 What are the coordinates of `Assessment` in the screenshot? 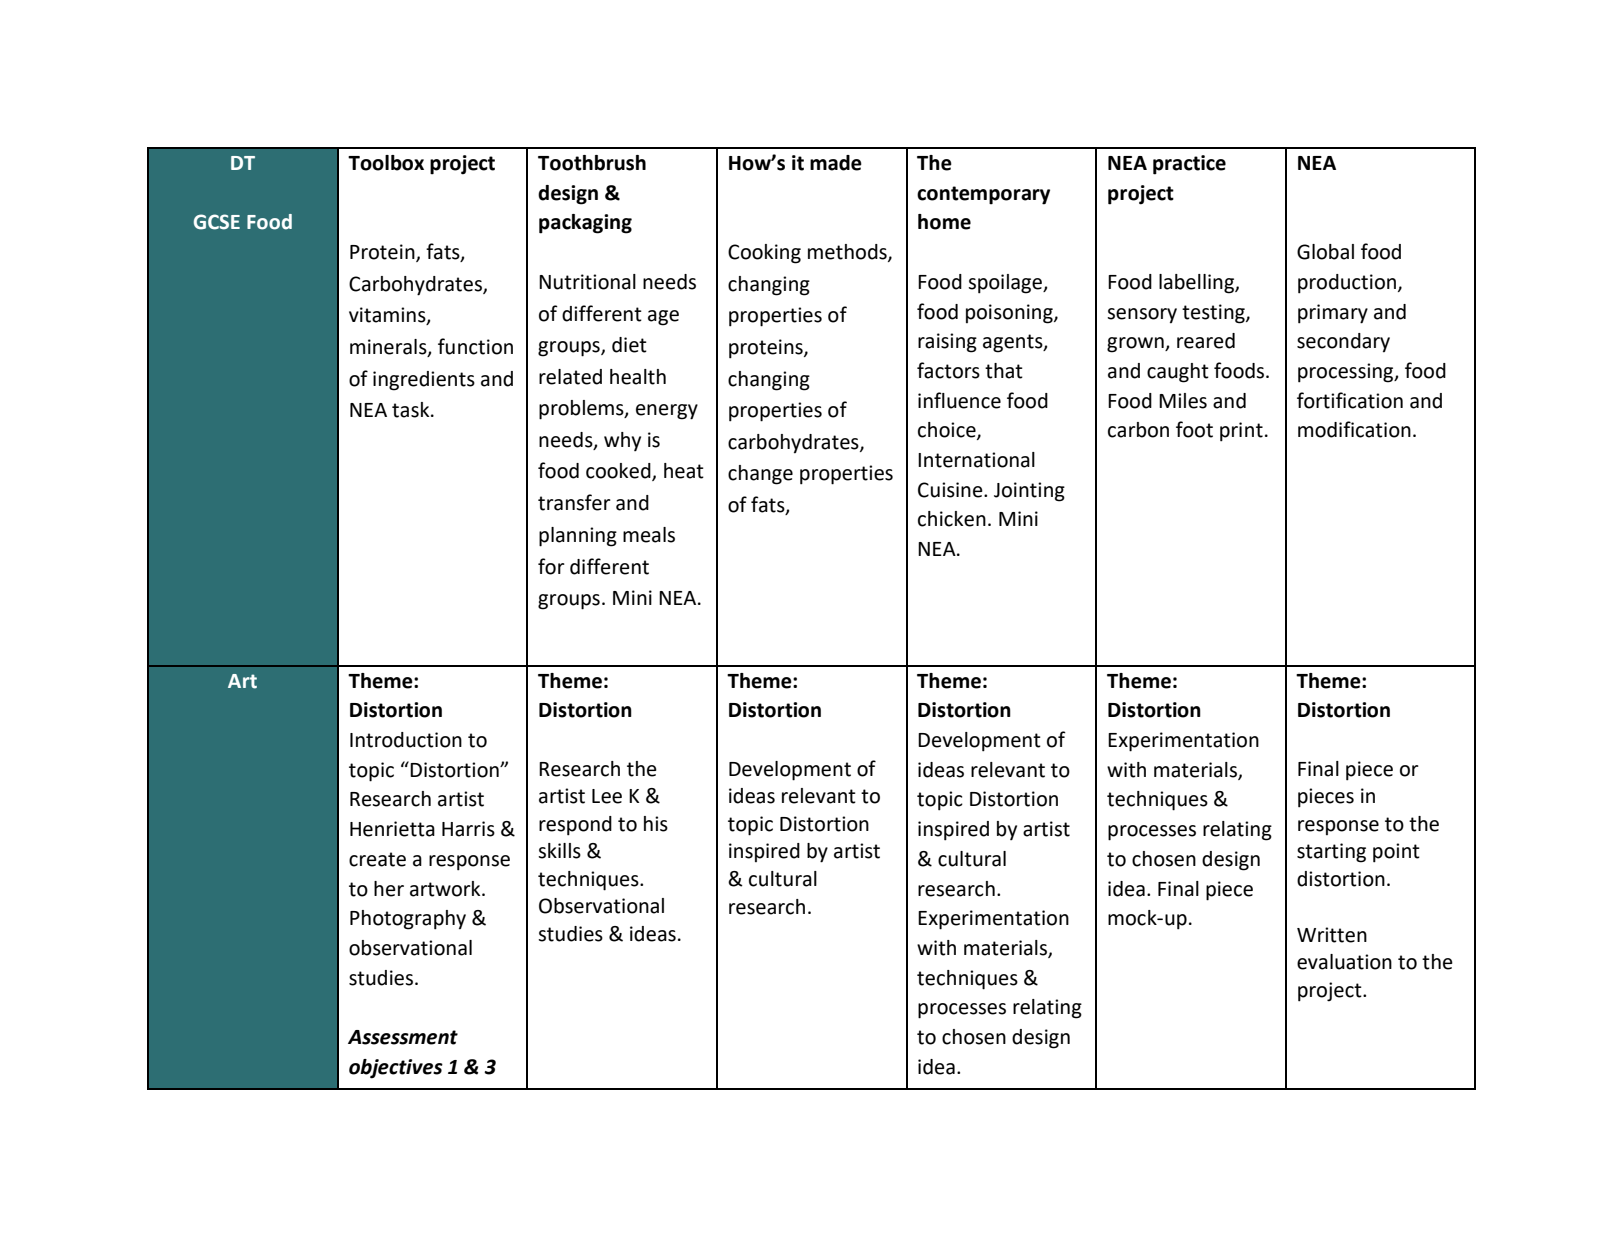 It's located at (403, 1037).
